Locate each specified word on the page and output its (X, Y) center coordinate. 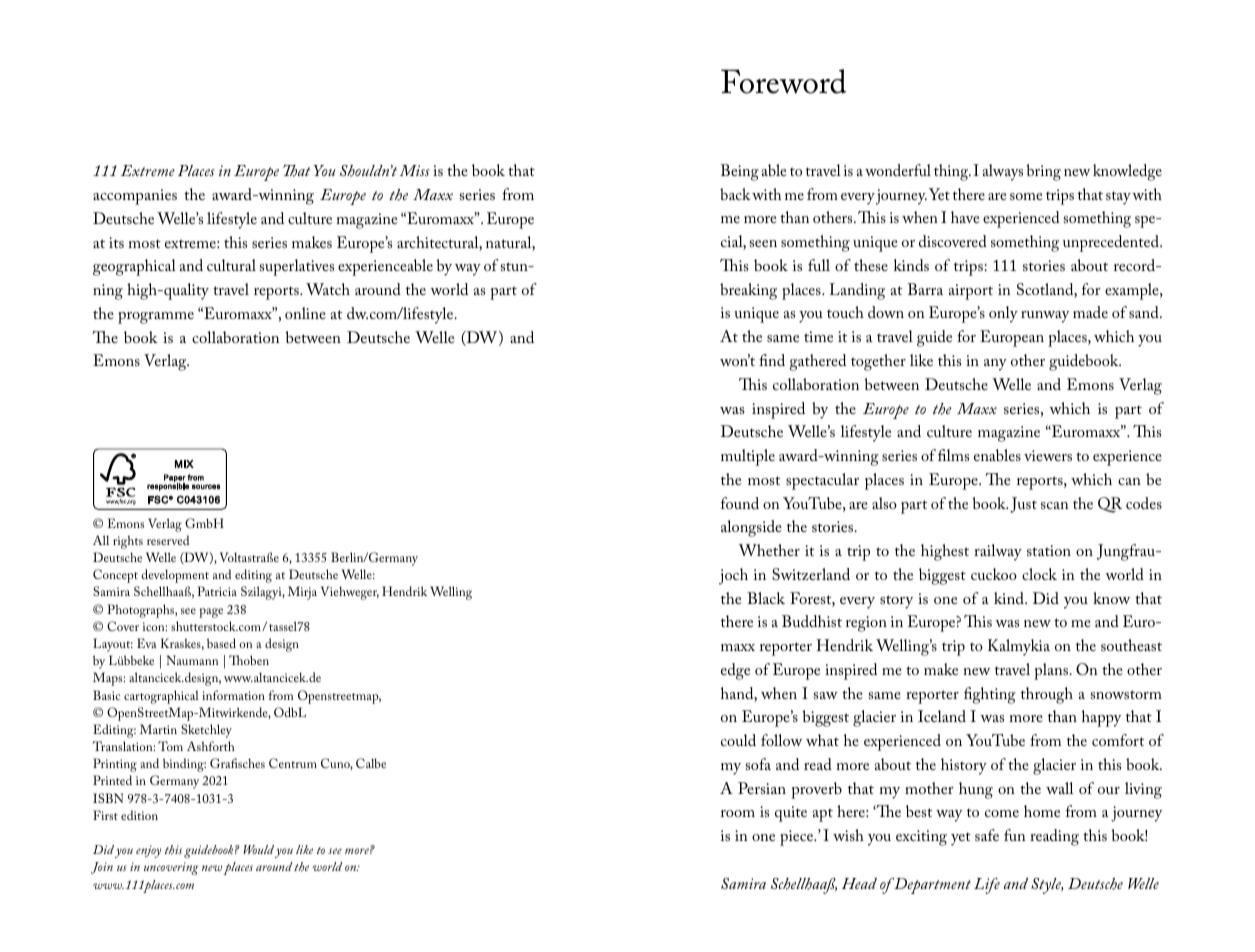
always (1003, 172)
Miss (414, 170)
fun (1015, 835)
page (211, 613)
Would (258, 849)
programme (156, 318)
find (772, 360)
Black (766, 598)
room (738, 813)
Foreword (783, 81)
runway (1045, 317)
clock (1039, 574)
